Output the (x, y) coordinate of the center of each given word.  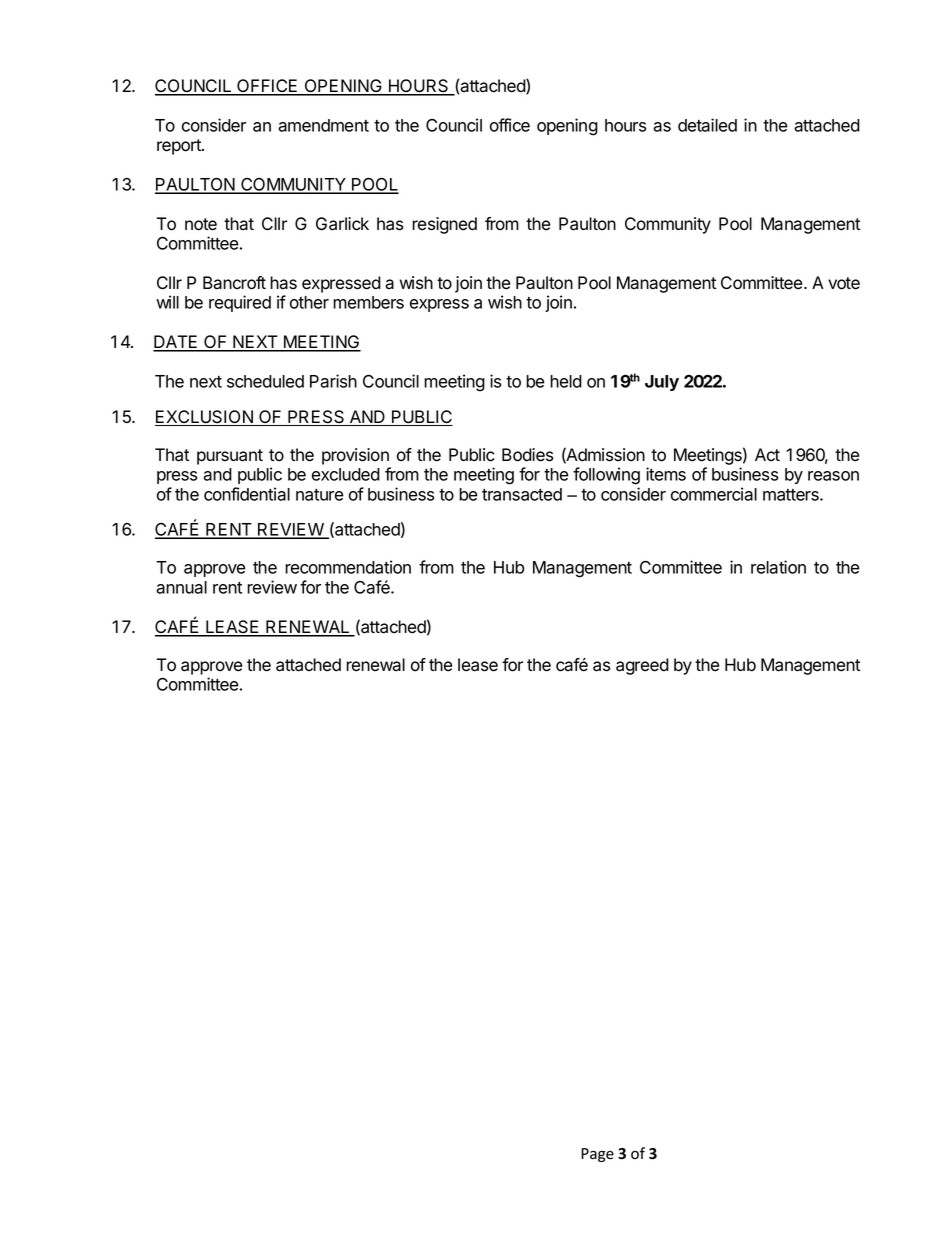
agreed (642, 666)
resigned (444, 225)
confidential (247, 494)
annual (181, 587)
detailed (707, 125)
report (180, 147)
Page (597, 1155)
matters (792, 495)
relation (778, 567)
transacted (522, 494)
